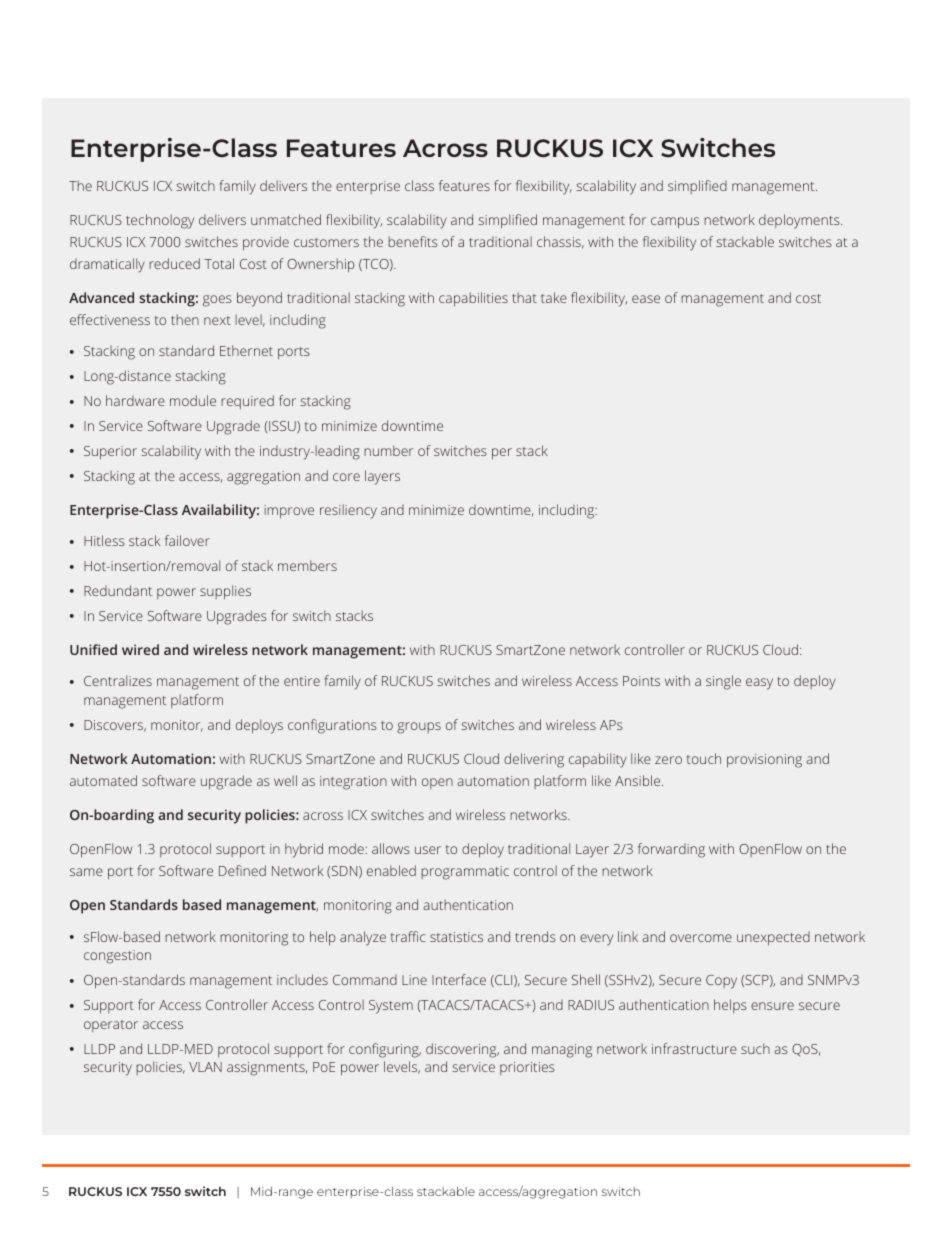 The image size is (952, 1233). I want to click on groups, so click(419, 728).
